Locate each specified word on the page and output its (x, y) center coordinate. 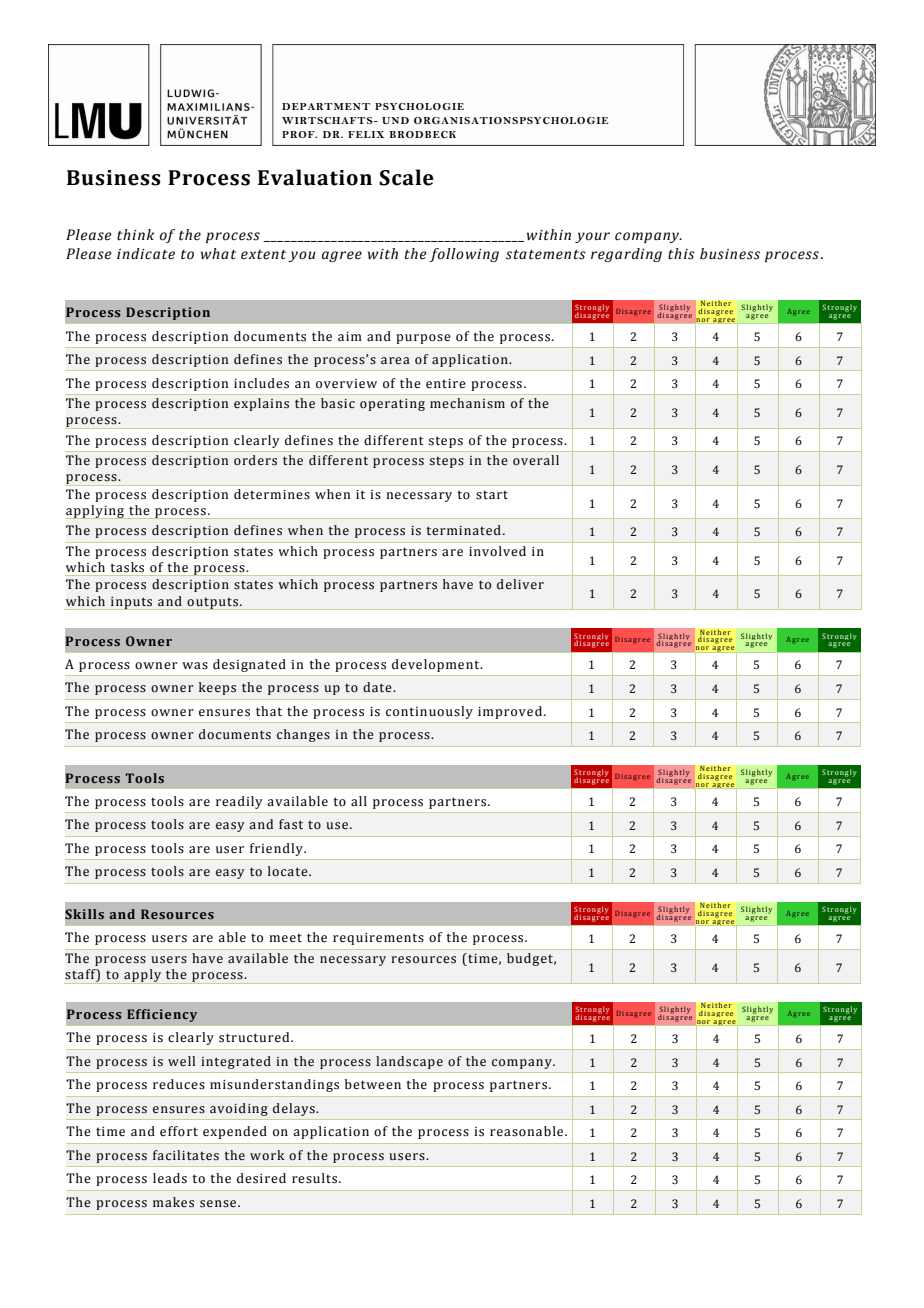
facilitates (186, 1155)
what (218, 254)
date (378, 687)
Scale (406, 177)
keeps (217, 688)
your (592, 237)
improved (510, 712)
